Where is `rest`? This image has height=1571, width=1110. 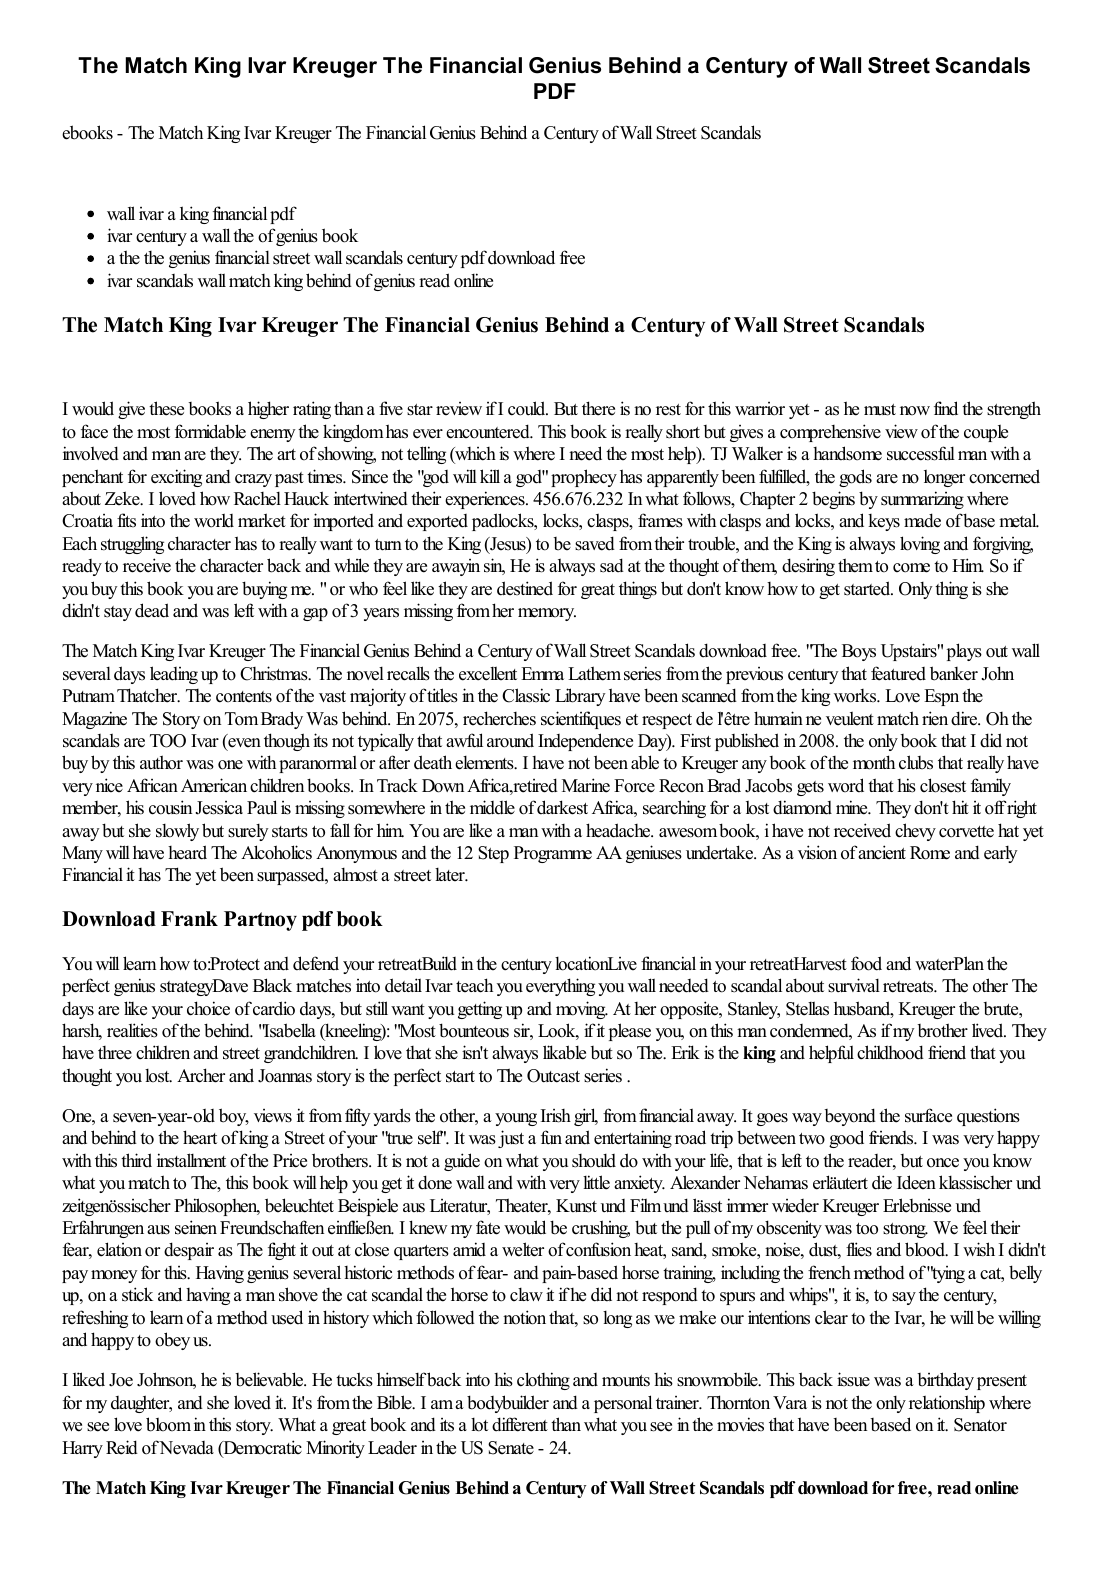 rest is located at coordinates (668, 410).
